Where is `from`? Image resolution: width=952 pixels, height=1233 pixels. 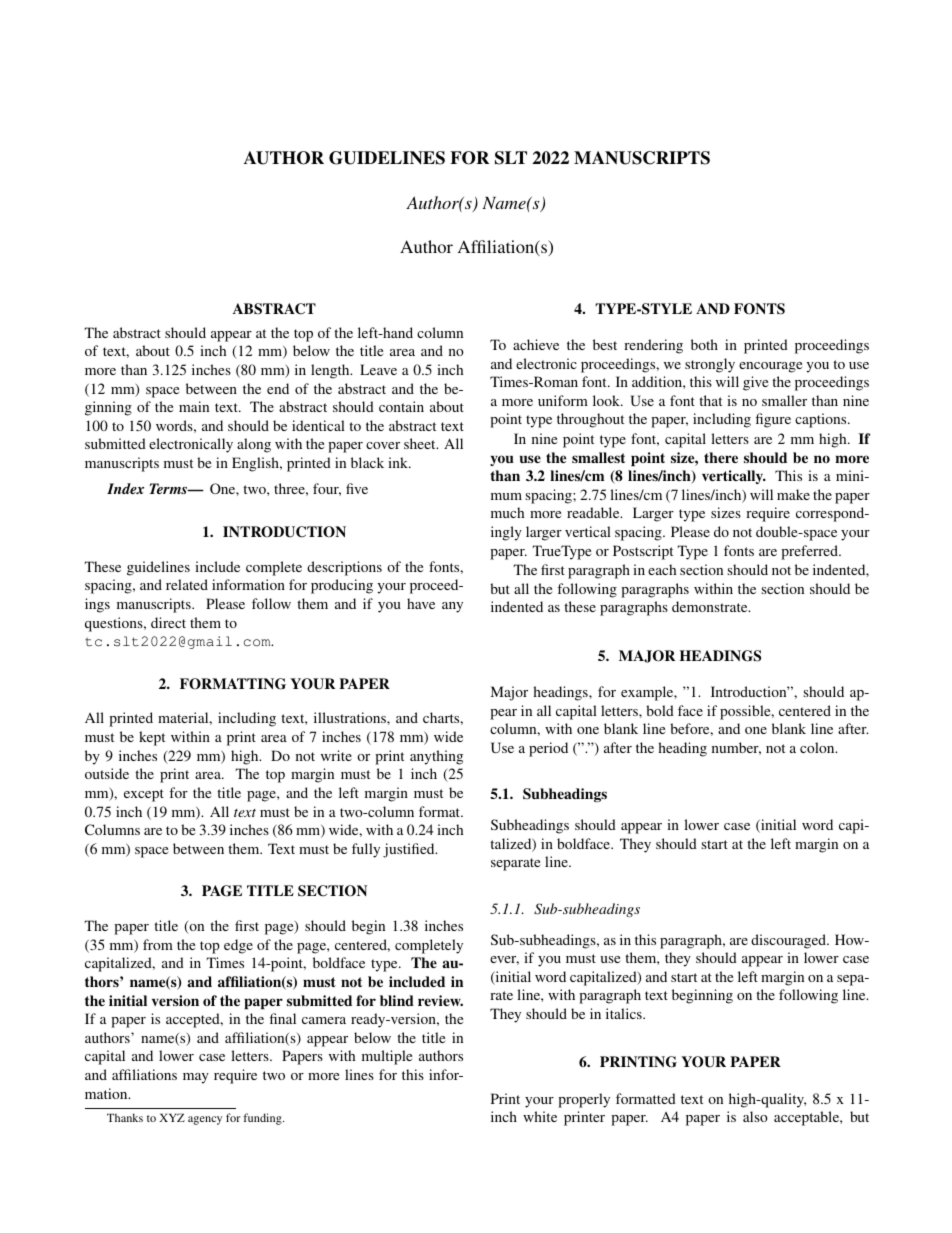
from is located at coordinates (158, 944).
